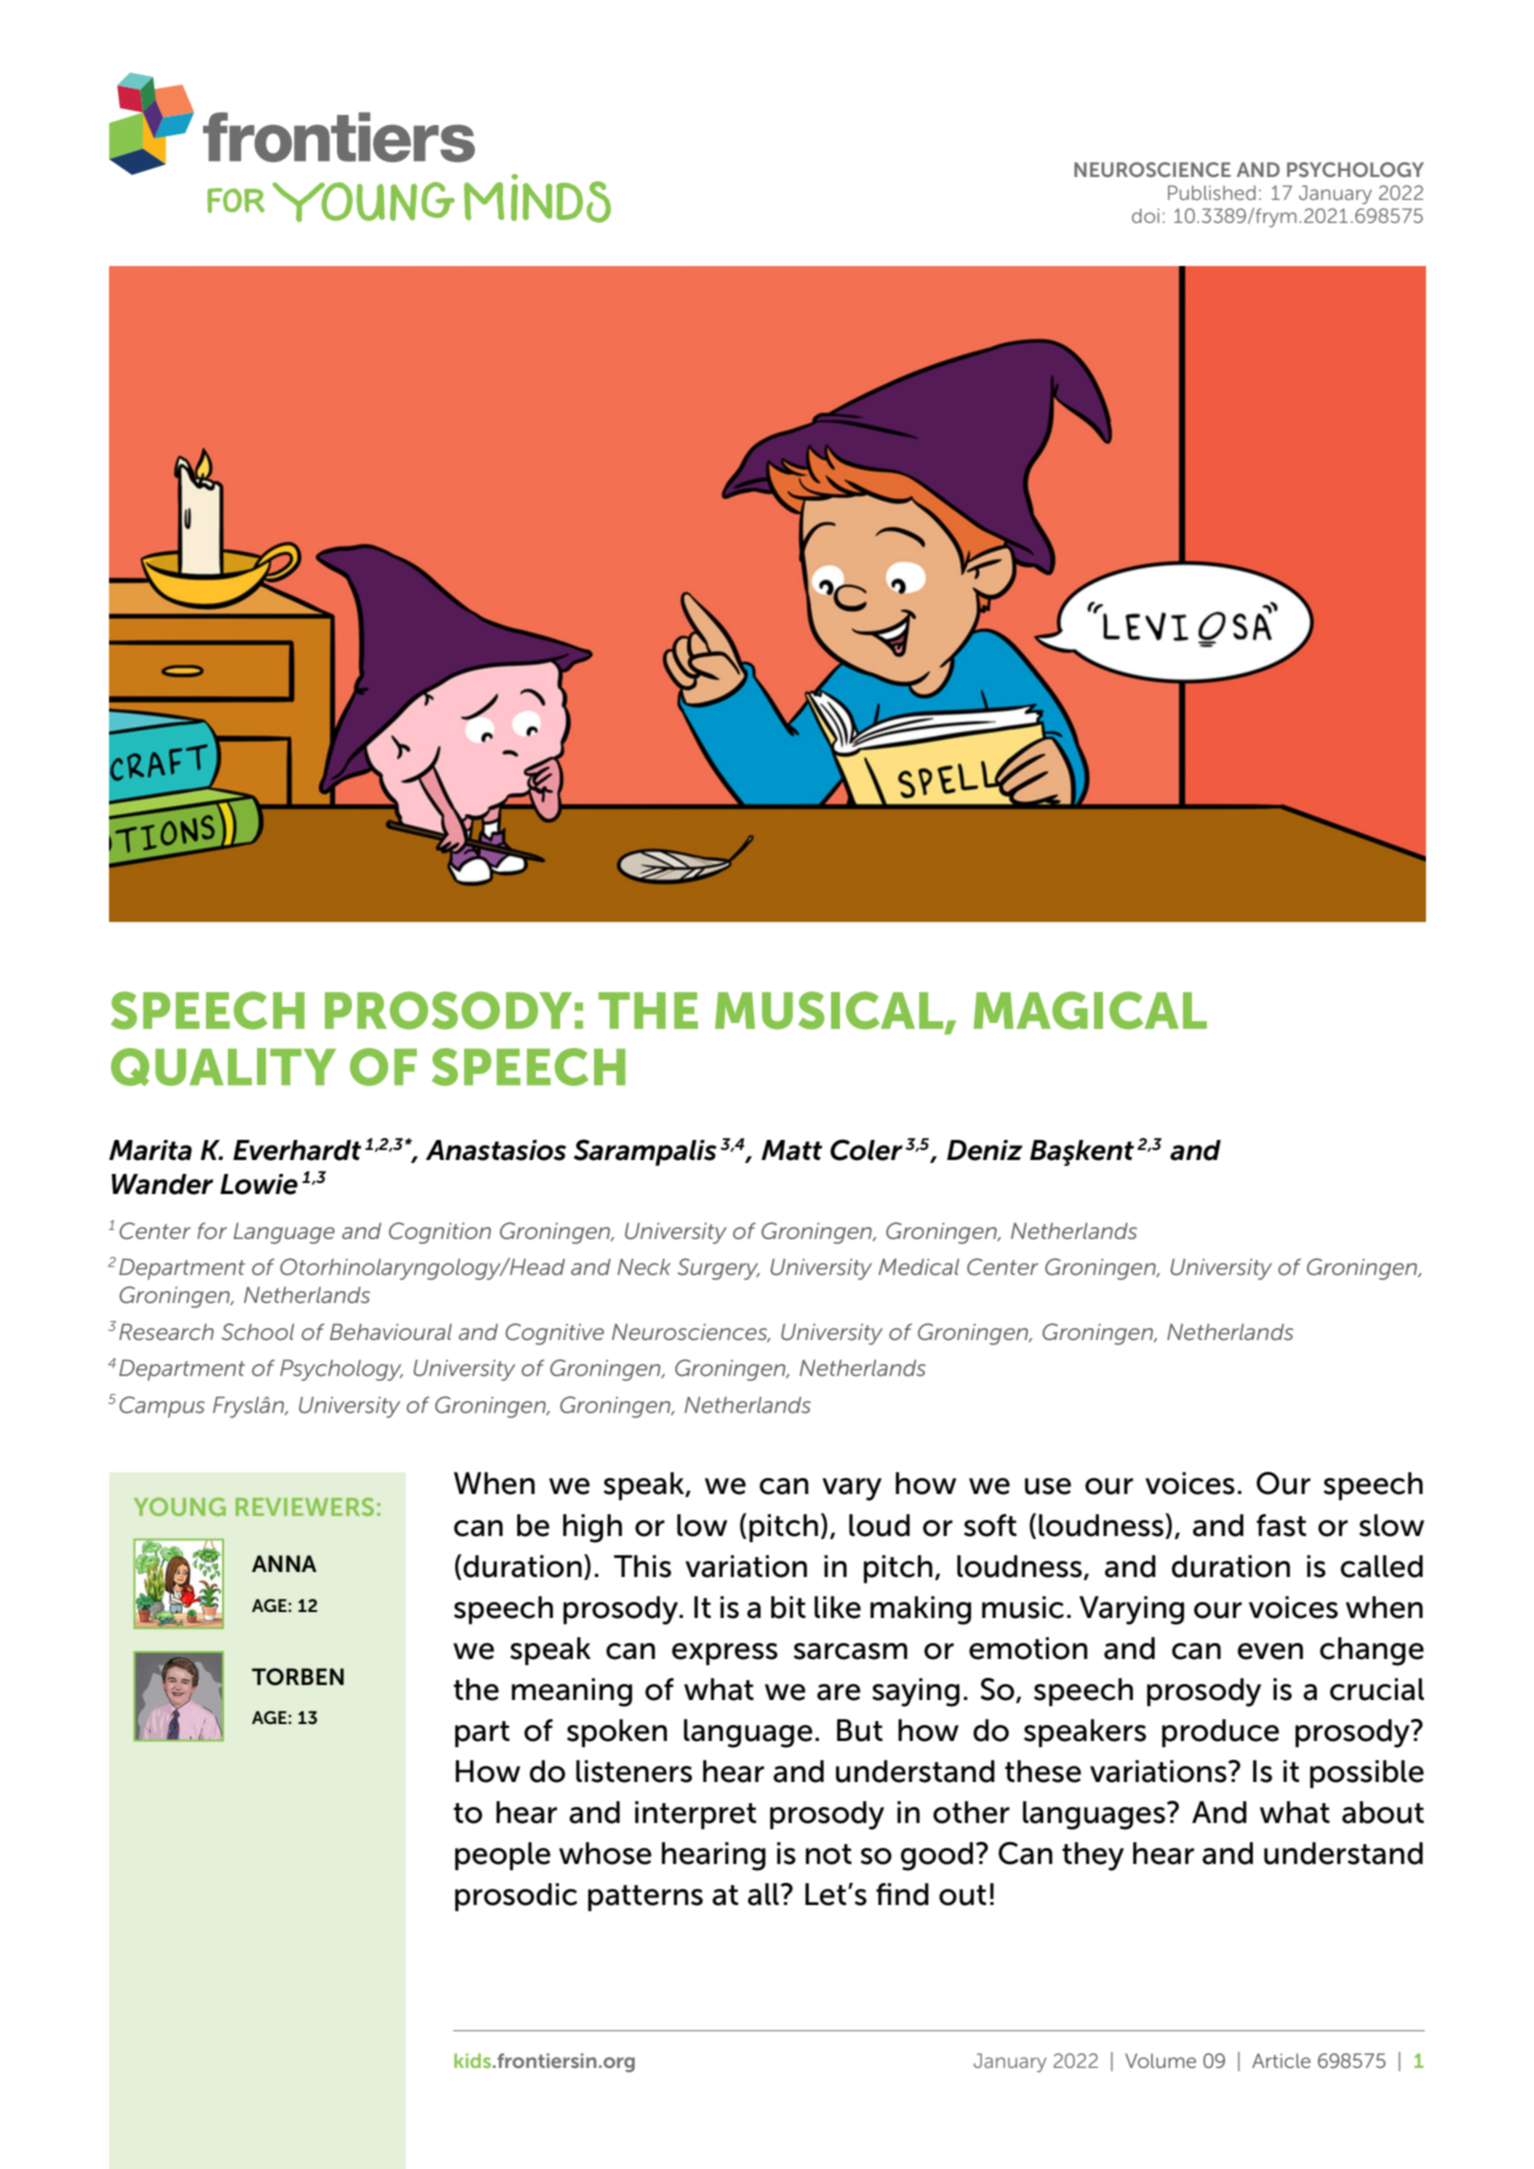 The width and height of the screenshot is (1534, 2169). What do you see at coordinates (719, 1269) in the screenshot?
I see `Surgery` at bounding box center [719, 1269].
